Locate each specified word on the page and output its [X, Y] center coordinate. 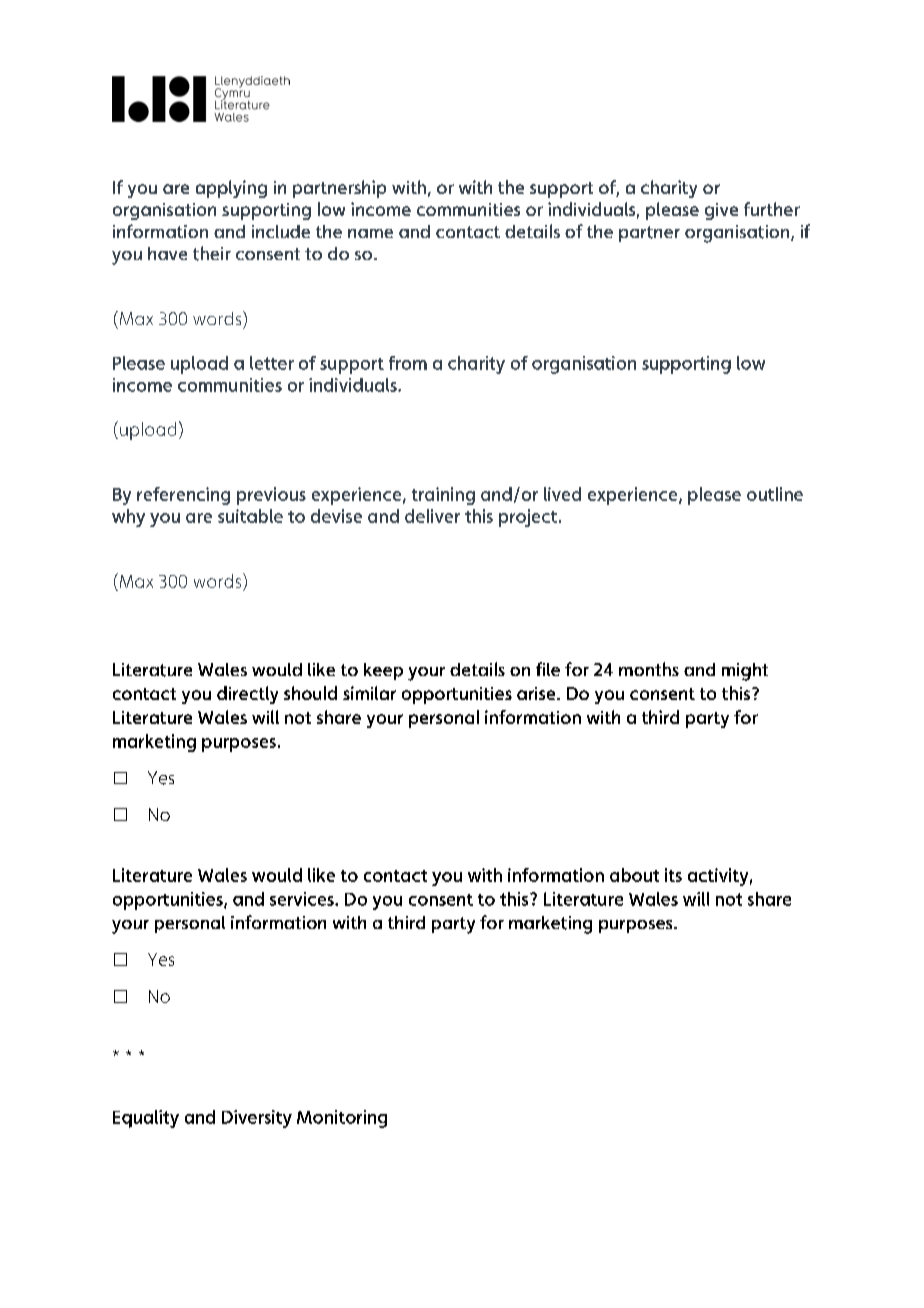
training [443, 496]
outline [775, 494]
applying [231, 189]
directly [247, 695]
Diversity [257, 1119]
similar [369, 693]
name [370, 233]
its [673, 875]
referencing [183, 496]
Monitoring [342, 1119]
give [721, 211]
